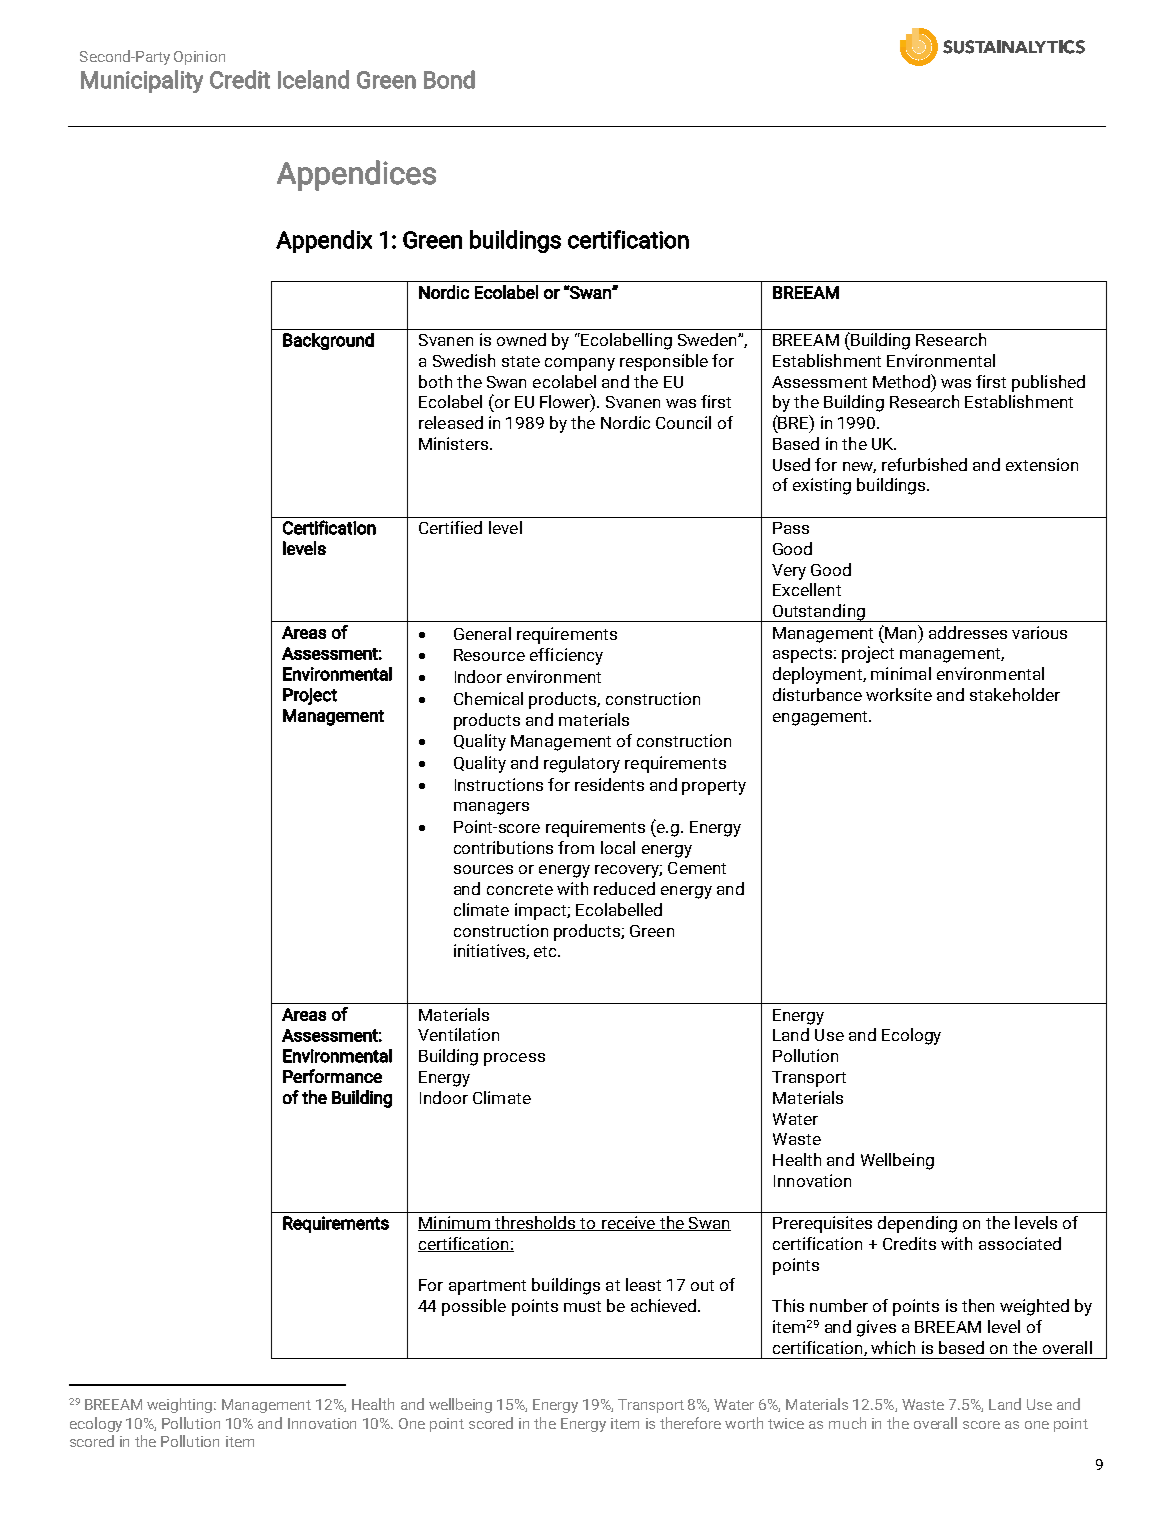 This screenshot has height=1521, width=1175. I want to click on Opinion, so click(199, 58).
